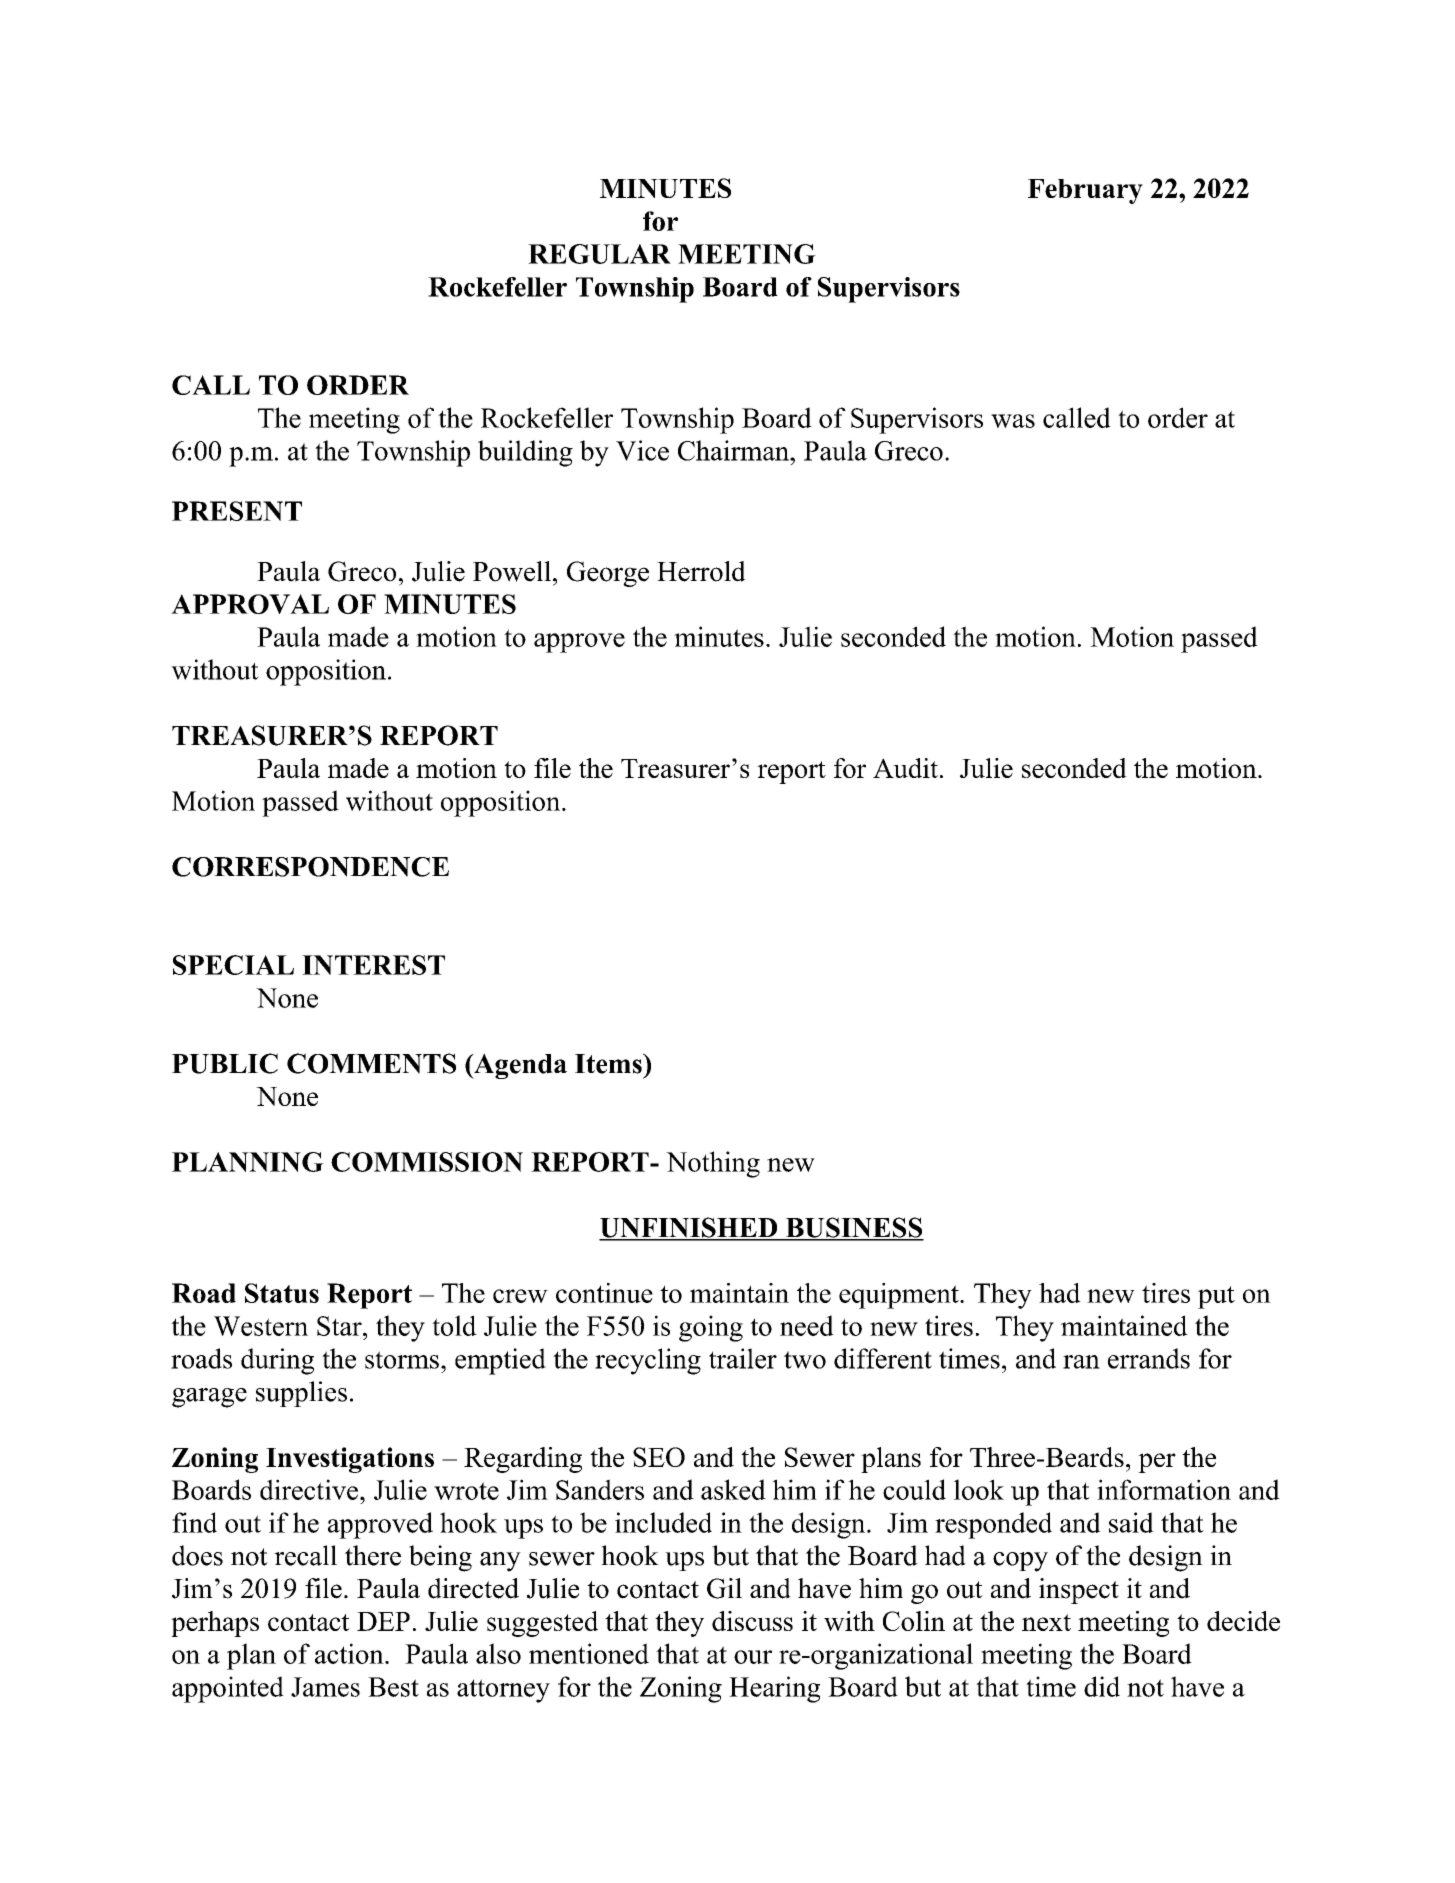  Describe the element at coordinates (734, 450) in the screenshot. I see `Chairman` at that location.
